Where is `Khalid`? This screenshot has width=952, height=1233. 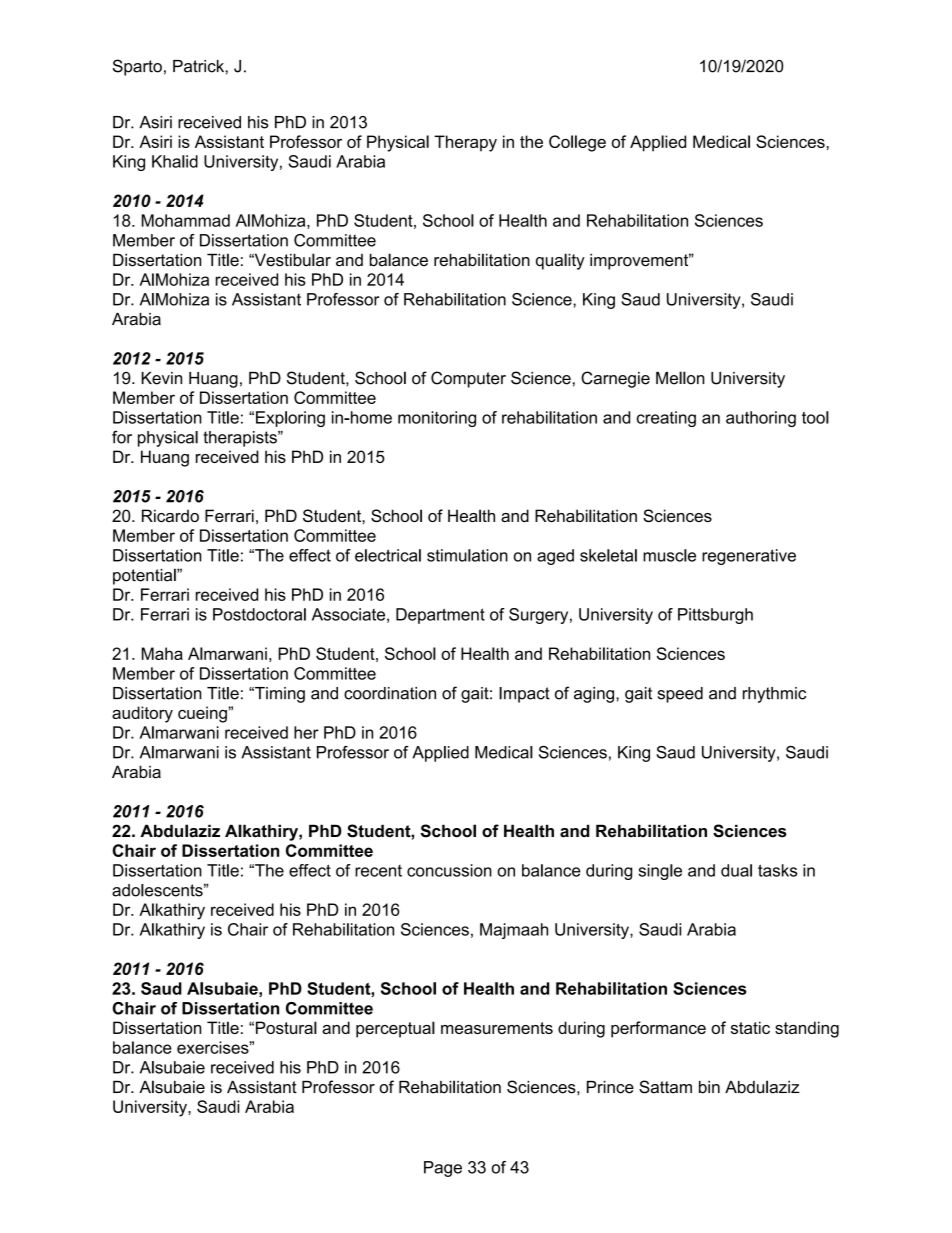
Khalid is located at coordinates (175, 161).
